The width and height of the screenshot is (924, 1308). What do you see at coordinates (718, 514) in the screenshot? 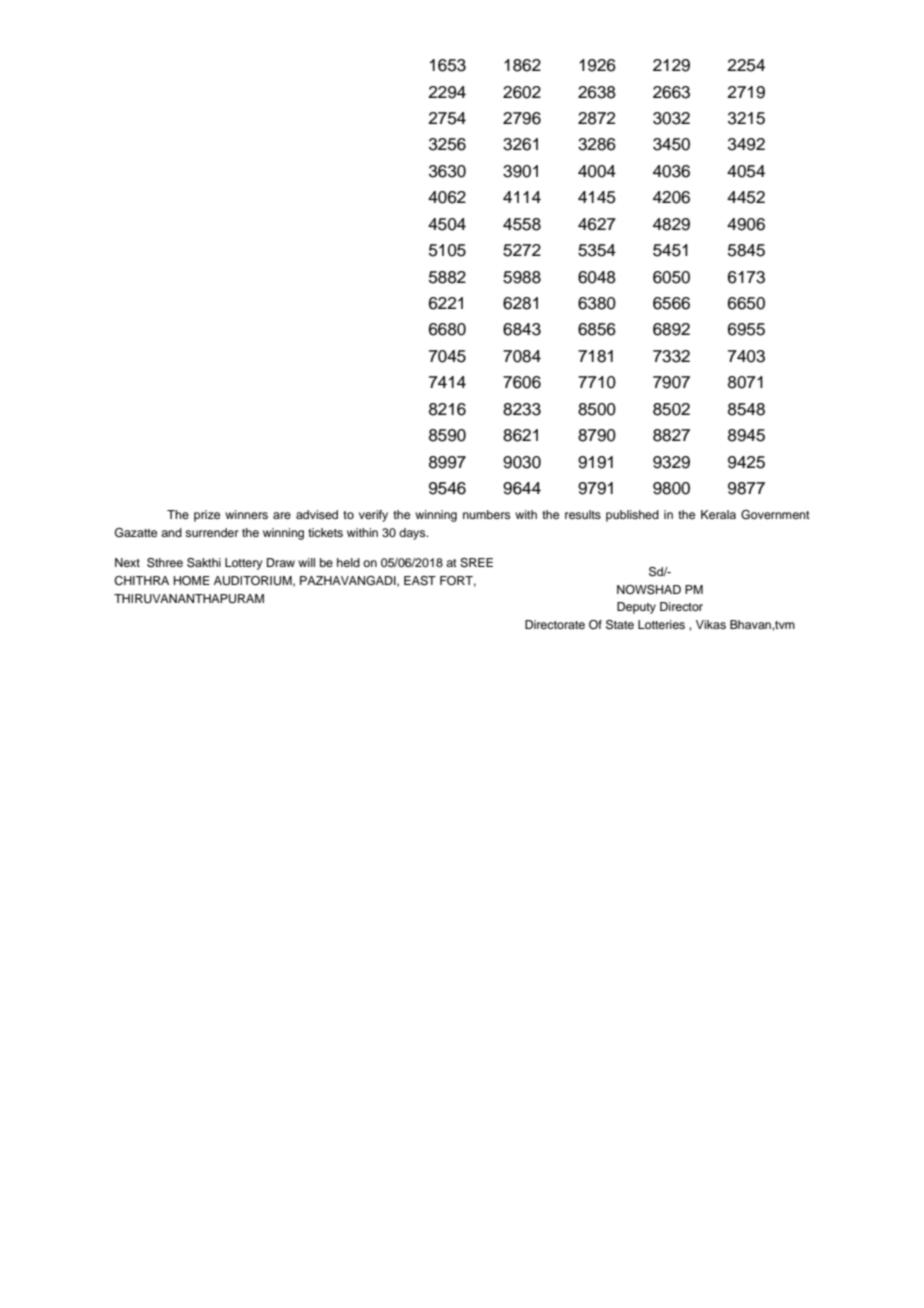
I see `Kerala` at bounding box center [718, 514].
